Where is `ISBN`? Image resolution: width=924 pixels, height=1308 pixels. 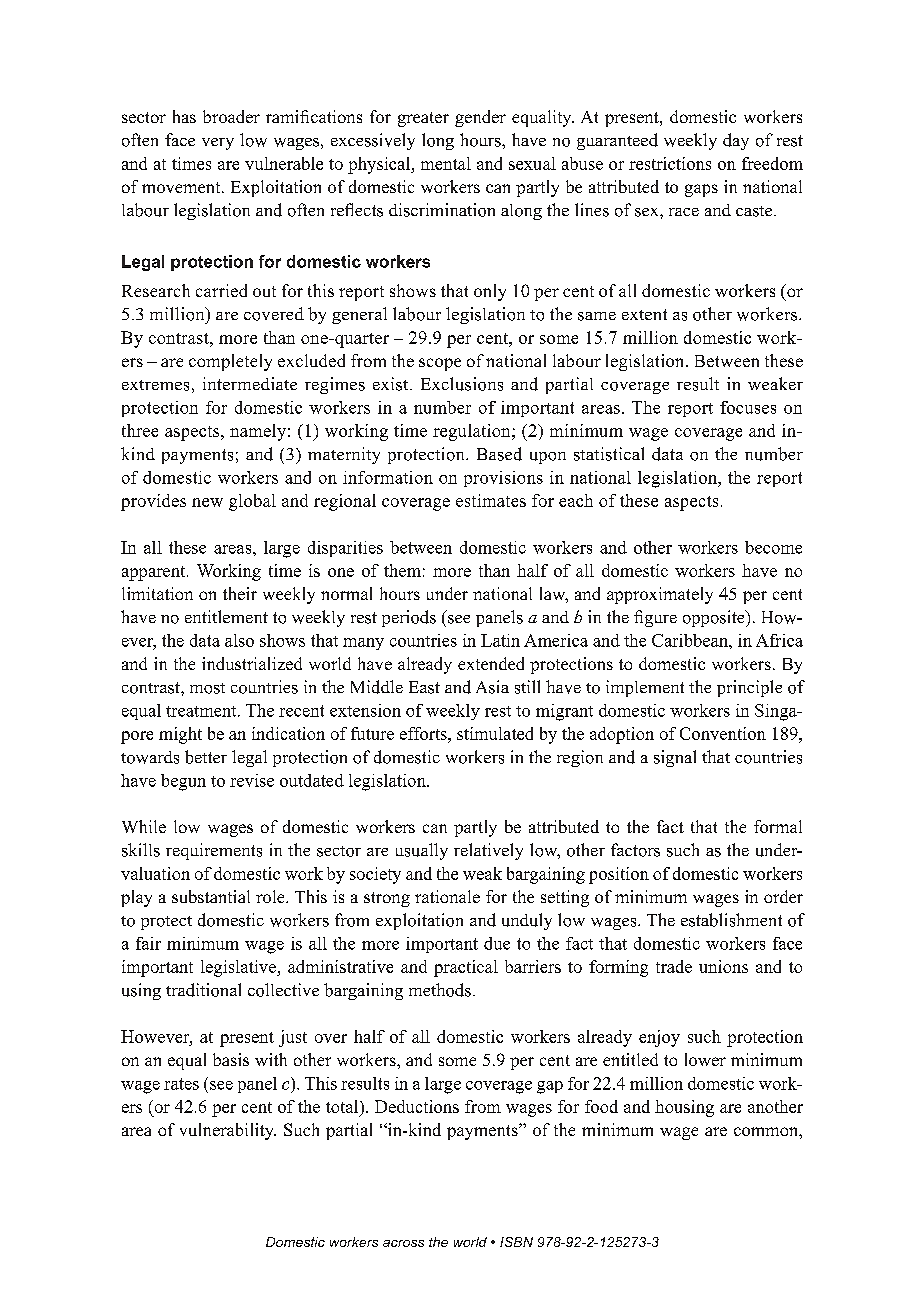 ISBN is located at coordinates (516, 1242).
